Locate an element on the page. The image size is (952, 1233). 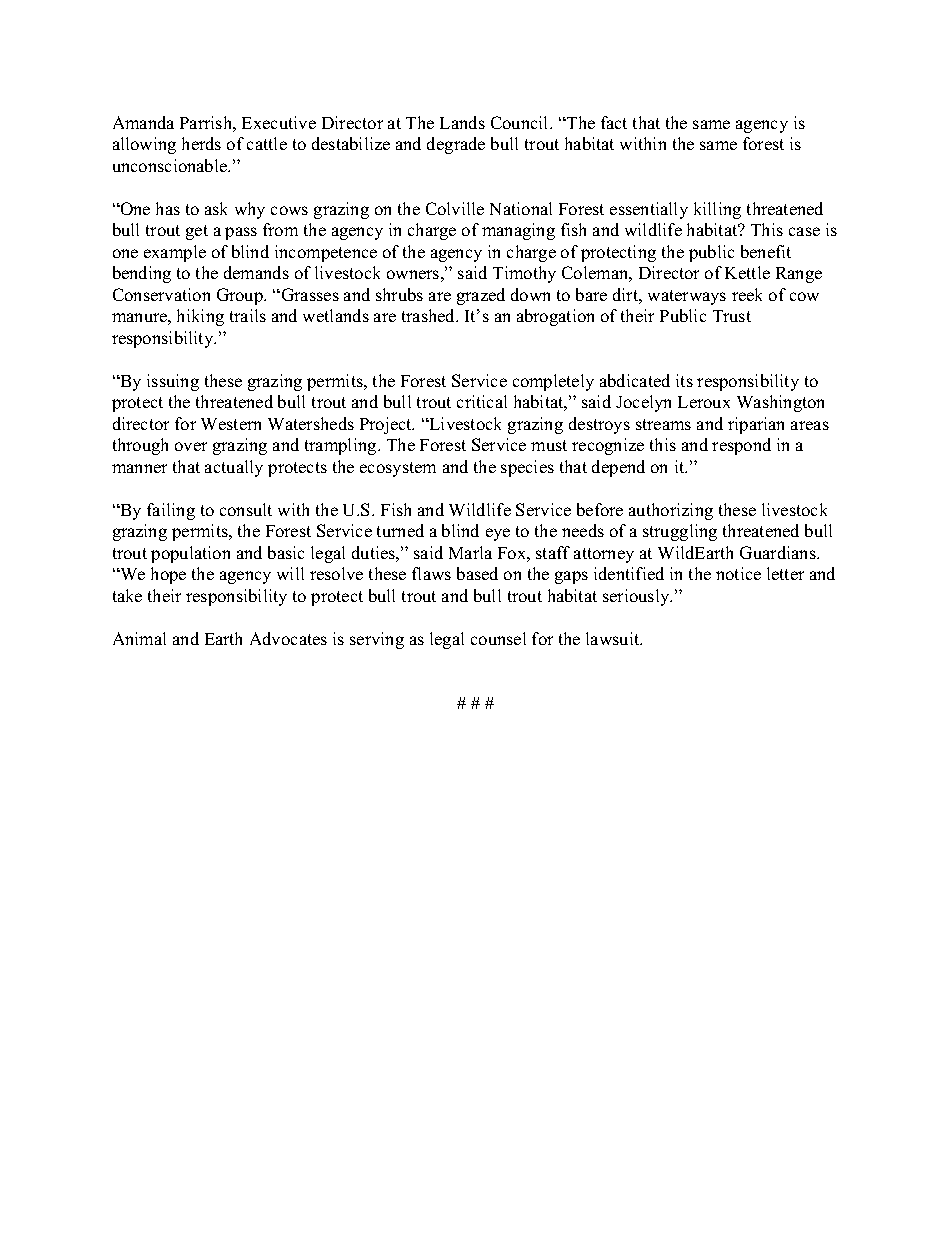
grazed is located at coordinates (481, 296).
